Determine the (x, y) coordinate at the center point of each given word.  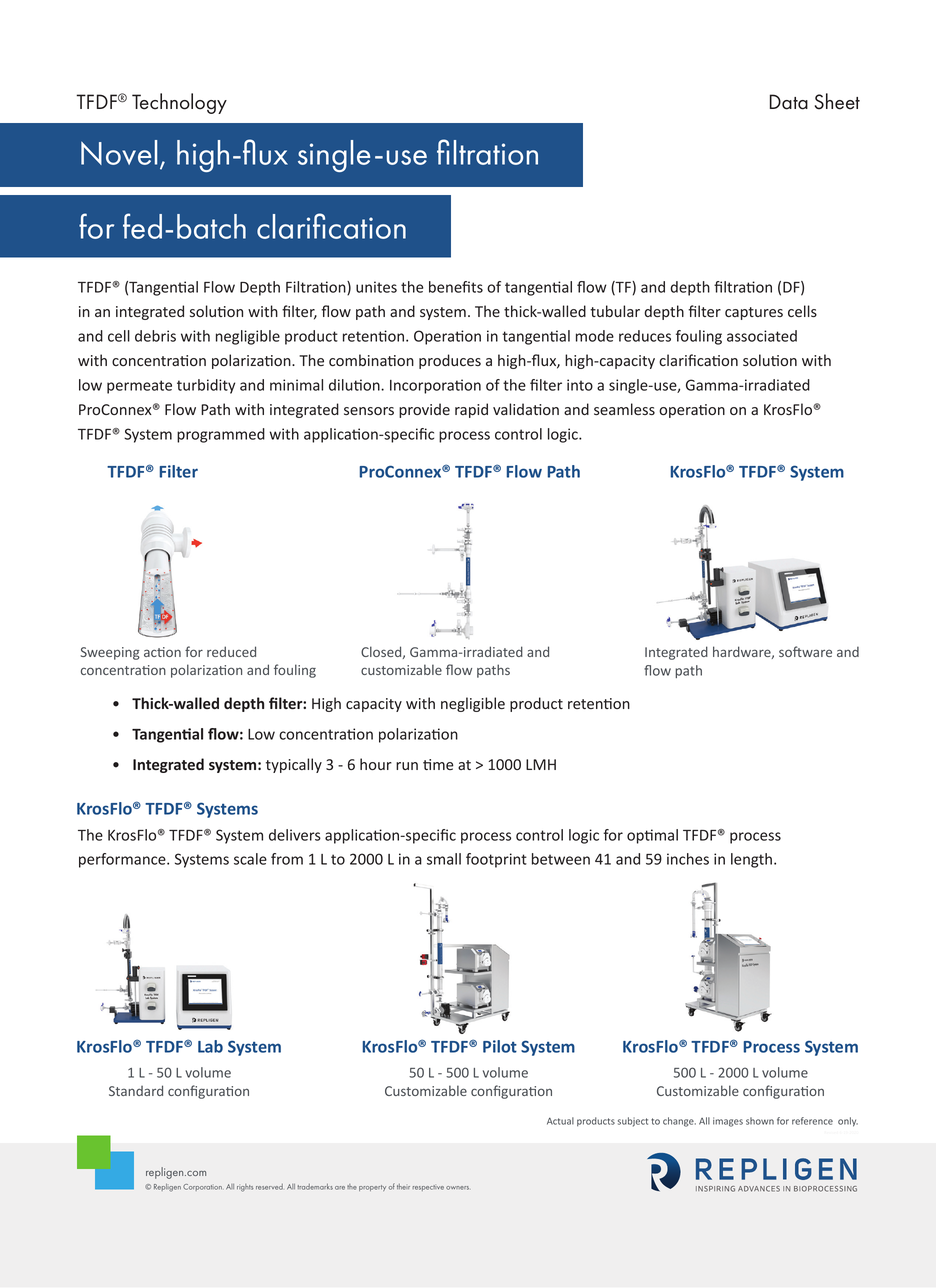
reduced (231, 651)
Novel (119, 152)
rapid (471, 410)
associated (762, 336)
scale (250, 859)
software (805, 651)
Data (789, 102)
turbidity (206, 386)
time (438, 764)
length (751, 860)
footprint (496, 860)
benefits (456, 287)
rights (245, 1188)
